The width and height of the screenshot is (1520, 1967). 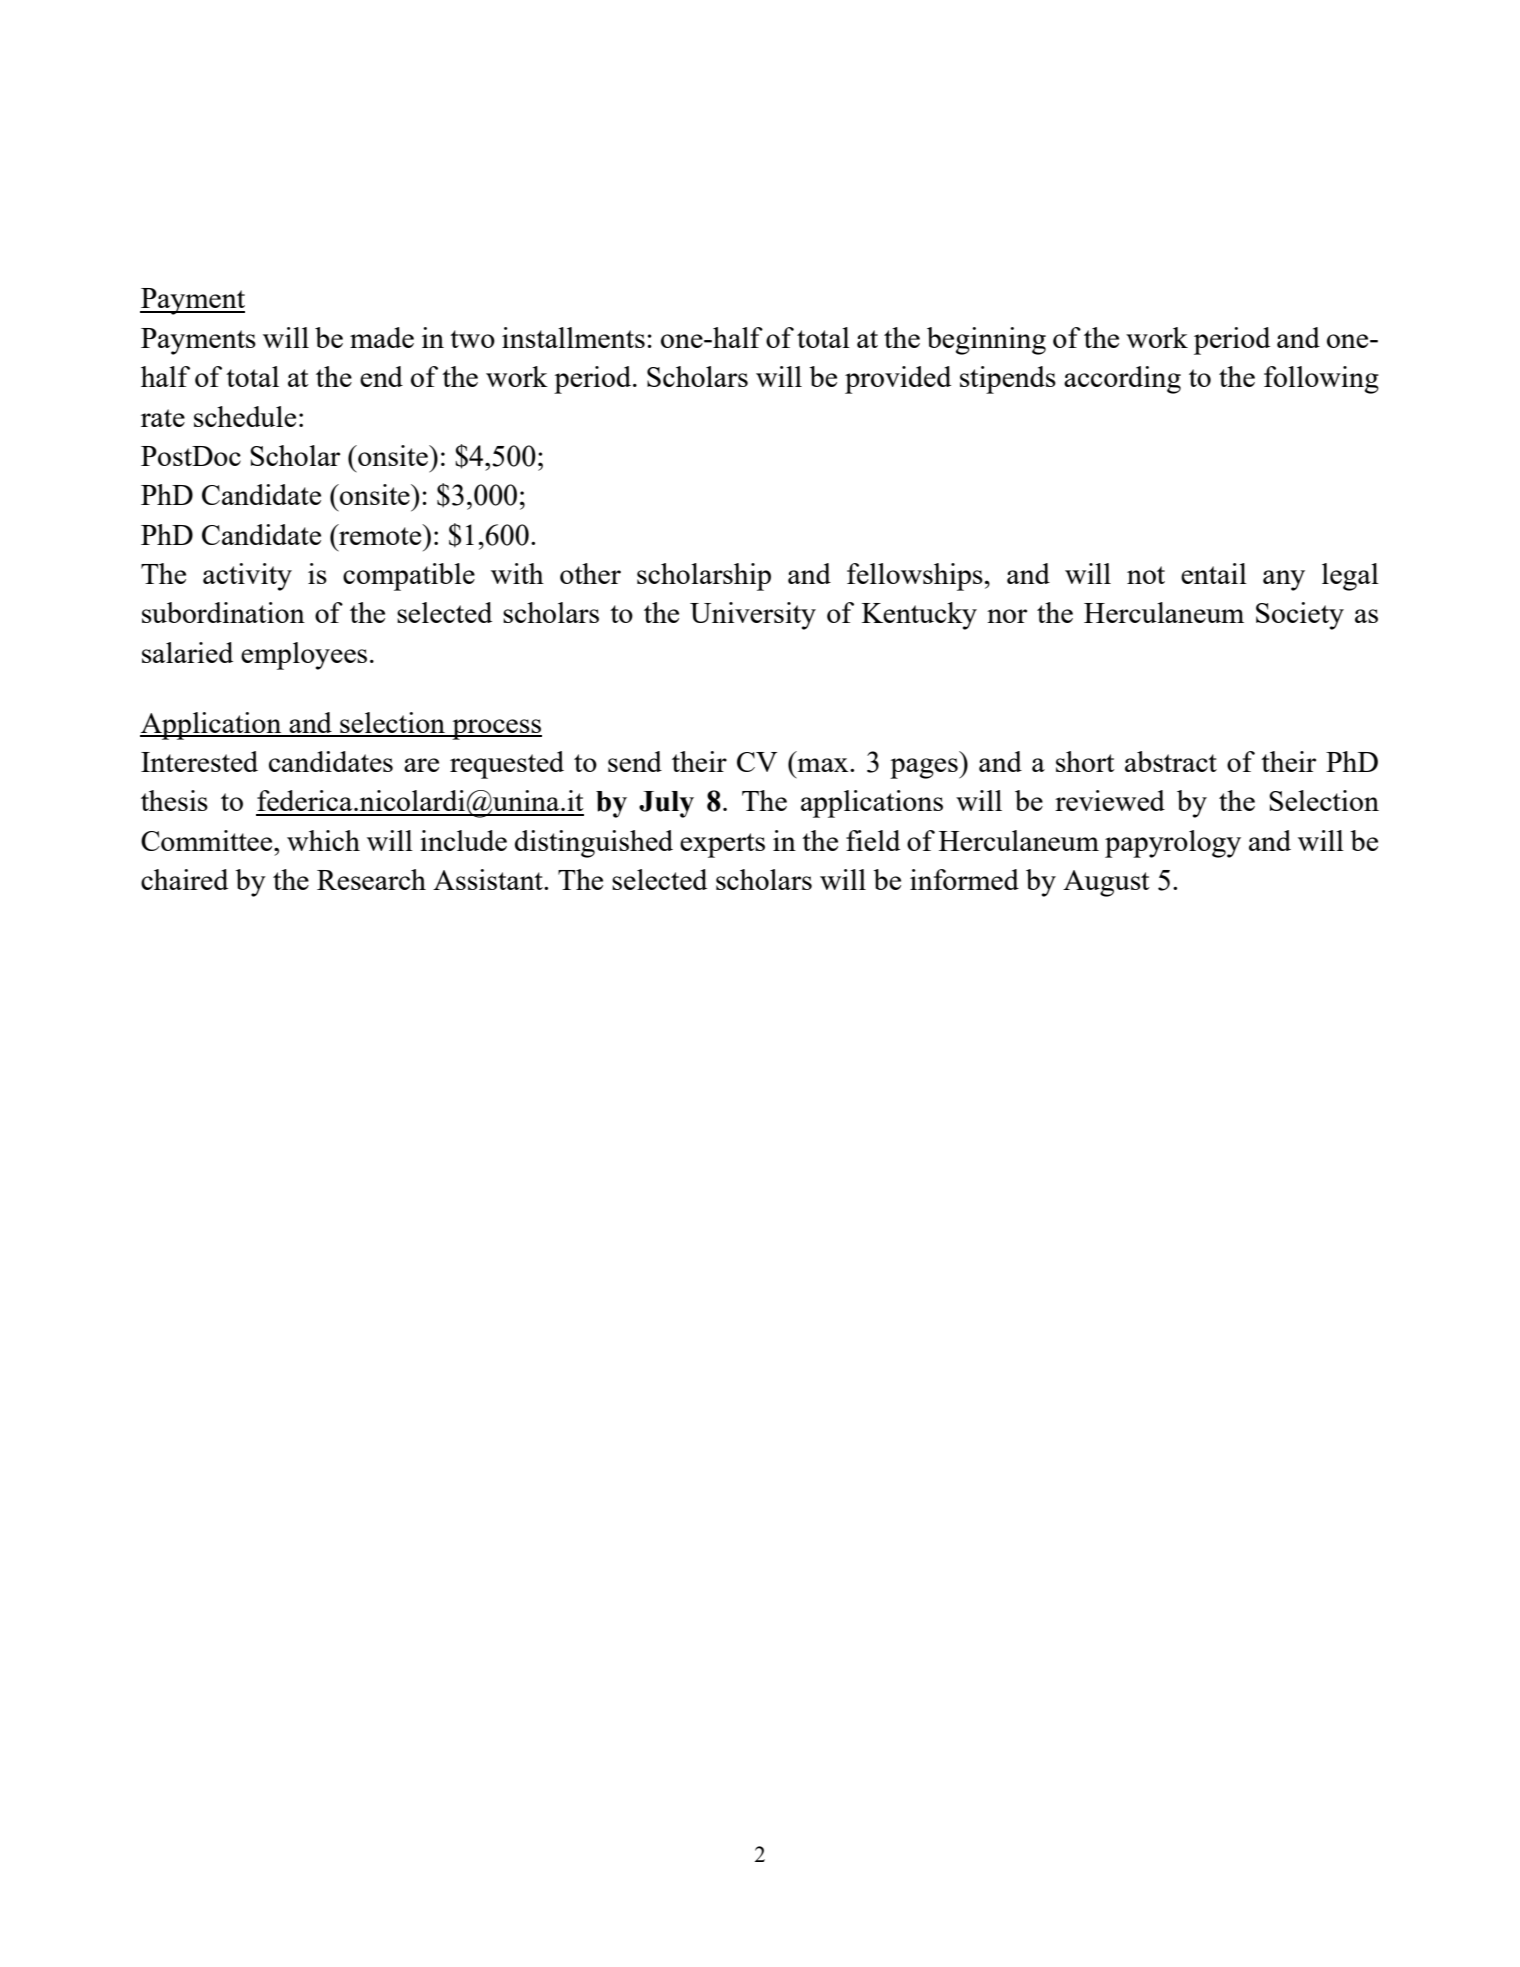 I want to click on remote, so click(x=380, y=535).
